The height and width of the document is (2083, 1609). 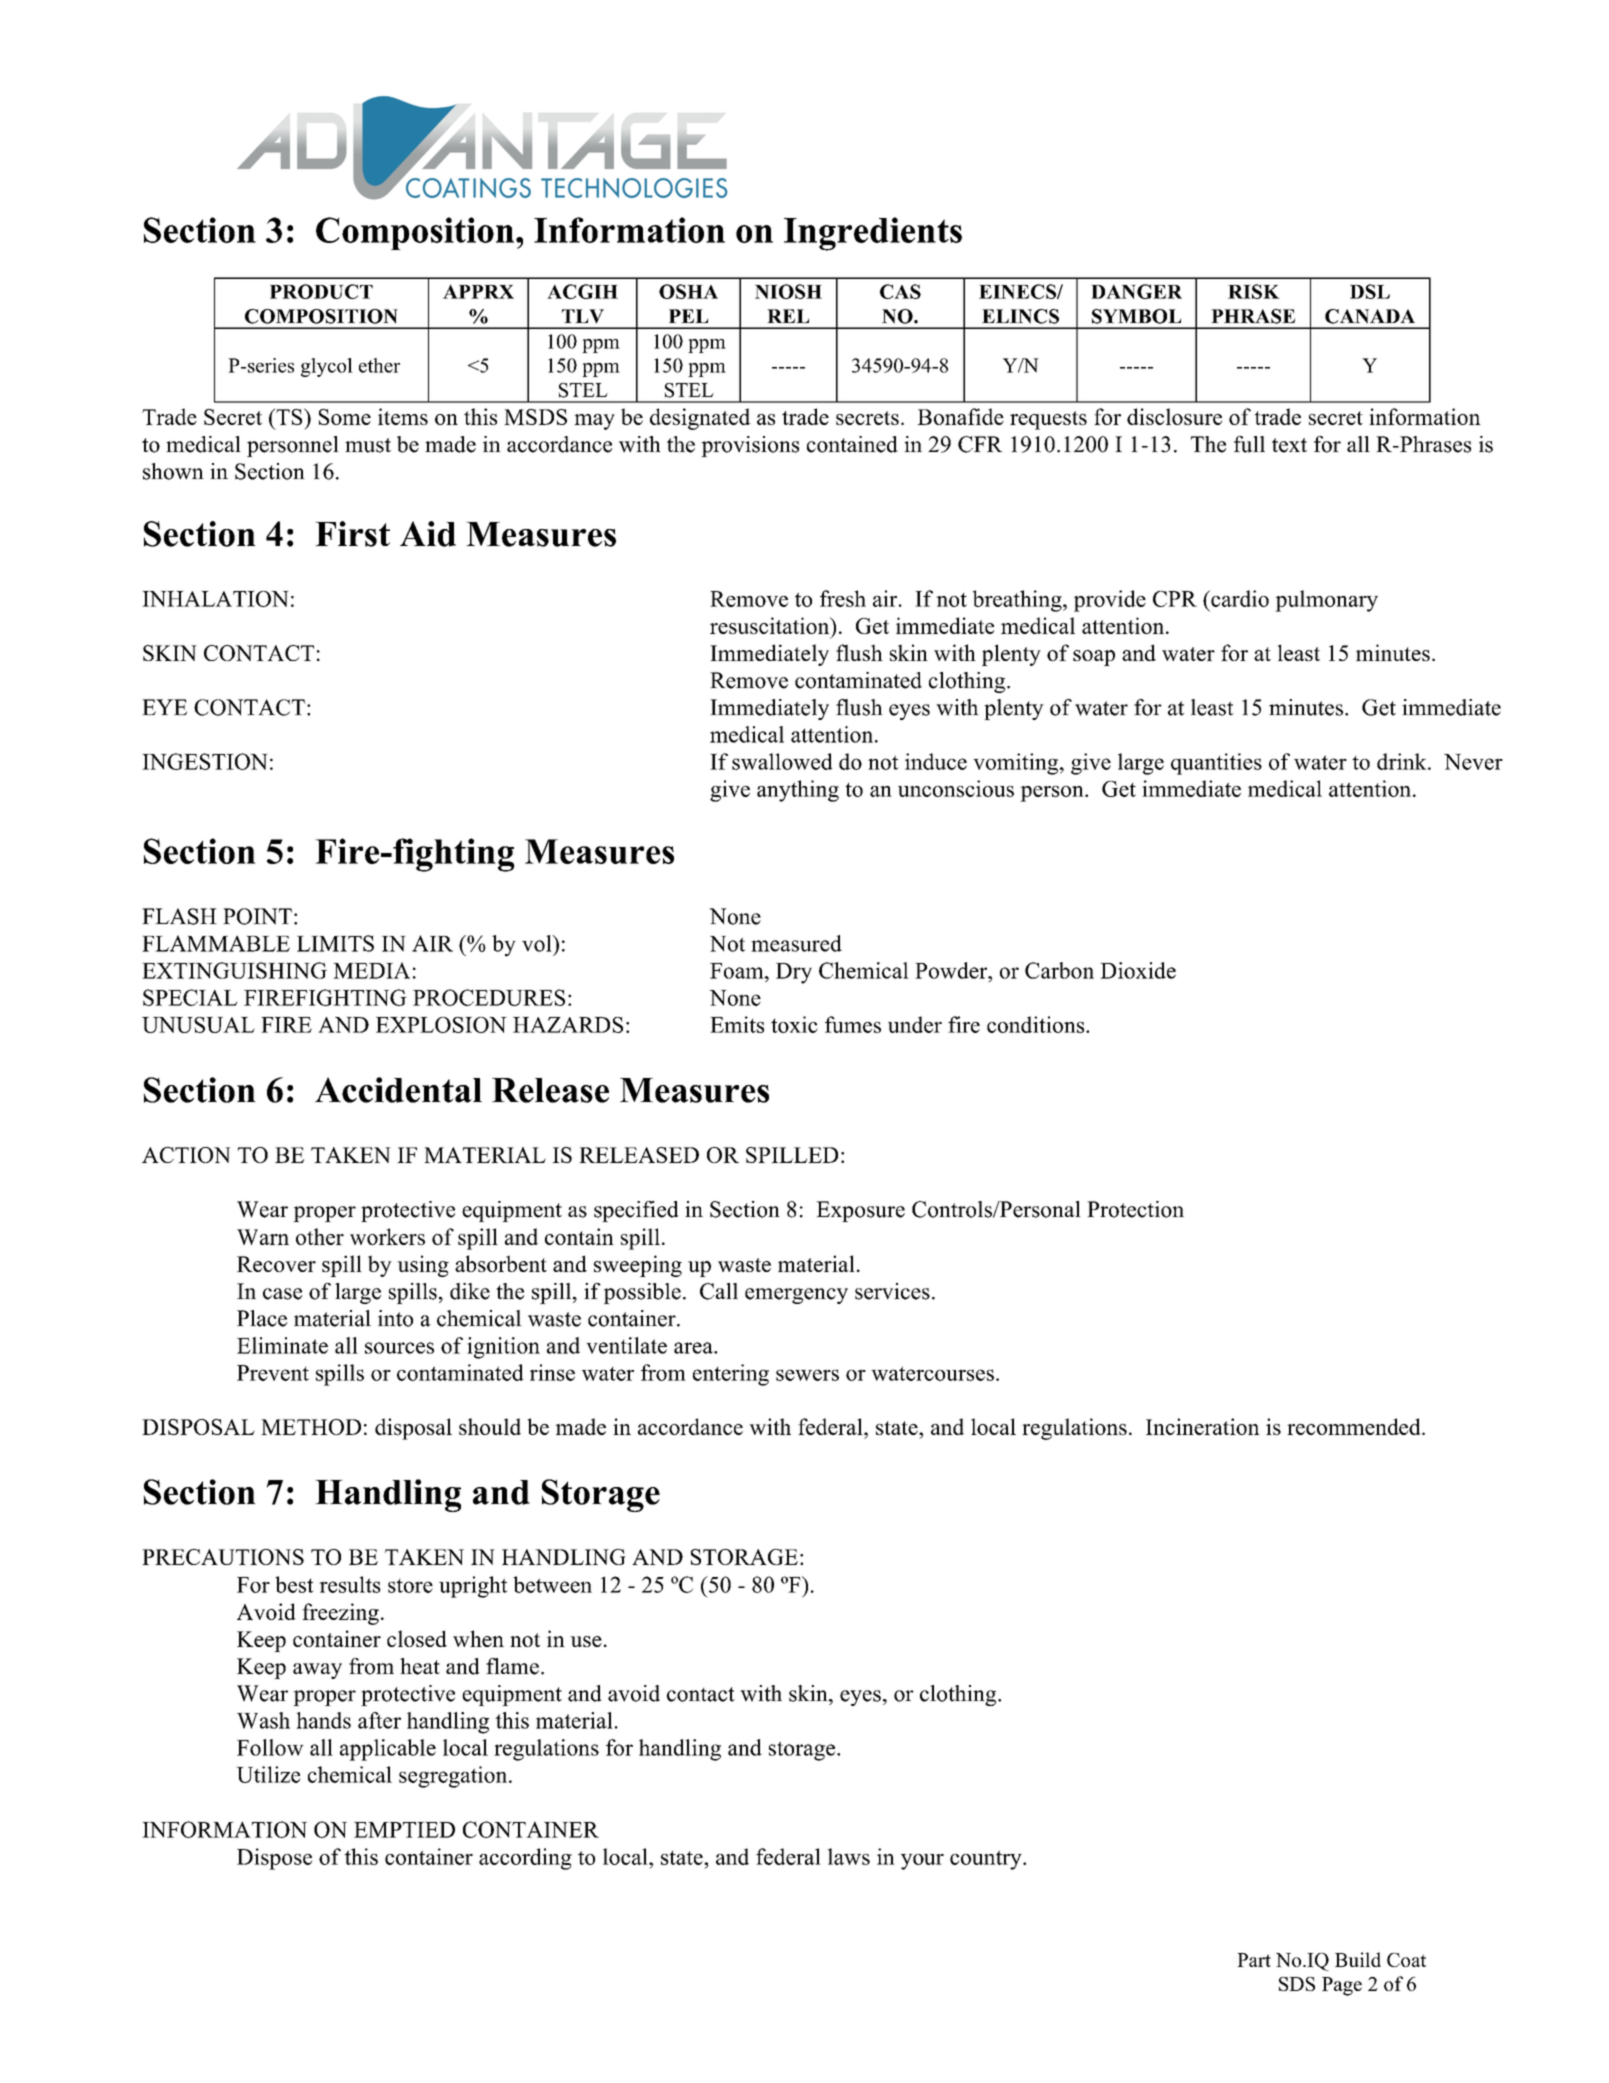 What do you see at coordinates (1370, 291) in the document?
I see `DSL` at bounding box center [1370, 291].
